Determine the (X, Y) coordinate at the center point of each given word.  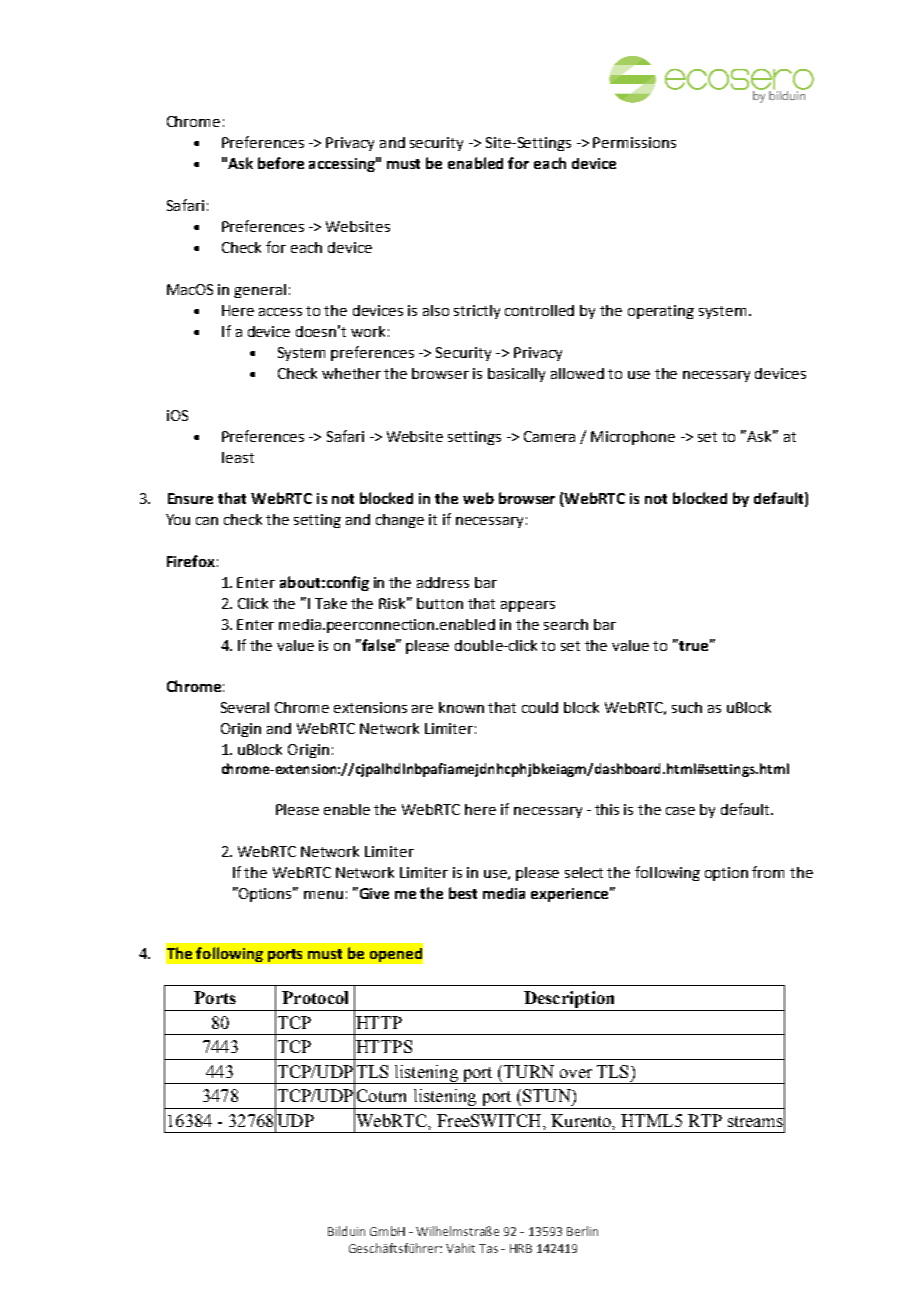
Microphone (633, 438)
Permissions (634, 142)
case (680, 811)
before (281, 163)
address (443, 582)
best (463, 893)
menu (323, 895)
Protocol (315, 997)
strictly (477, 312)
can (207, 521)
